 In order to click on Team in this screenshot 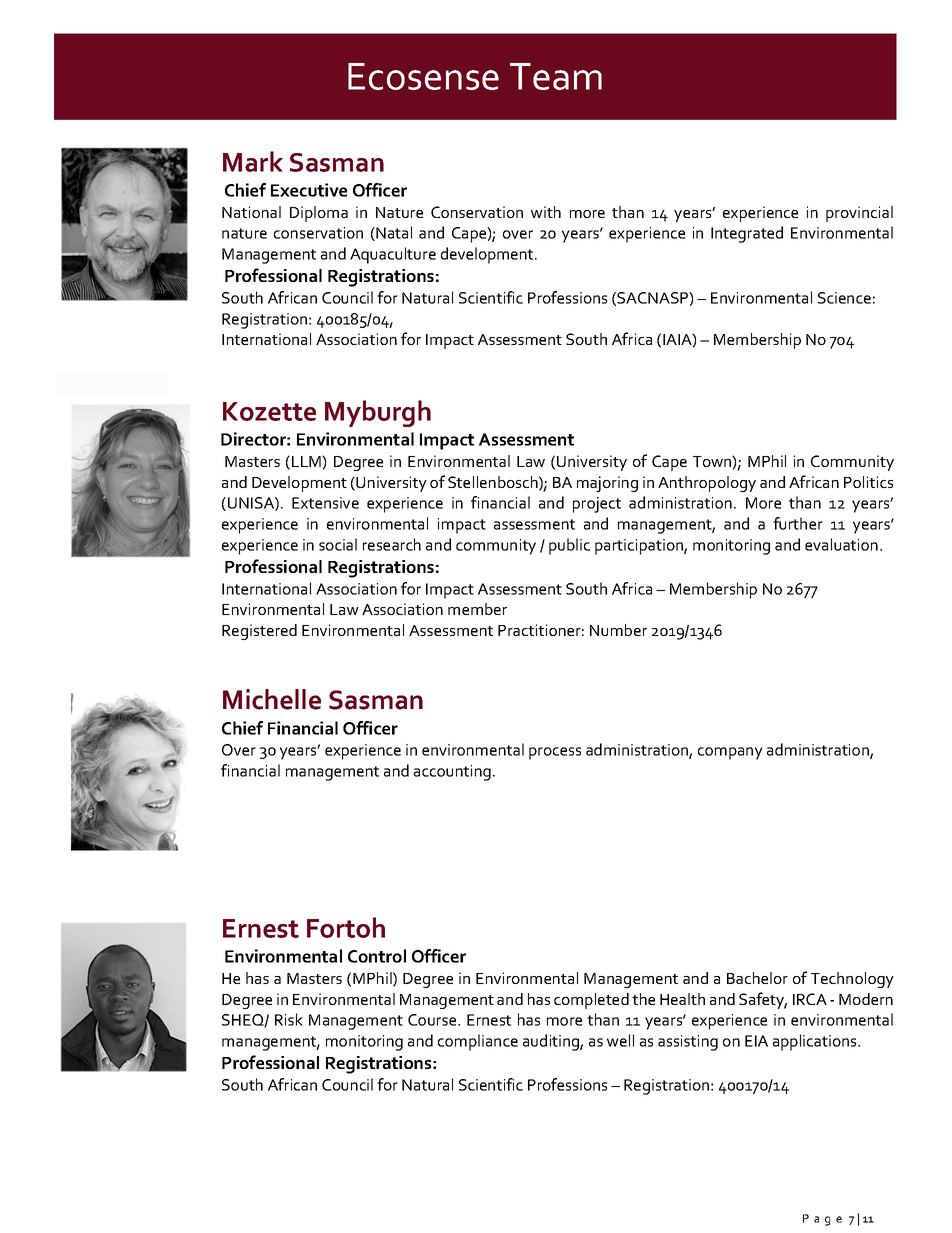, I will do `click(556, 76)`.
